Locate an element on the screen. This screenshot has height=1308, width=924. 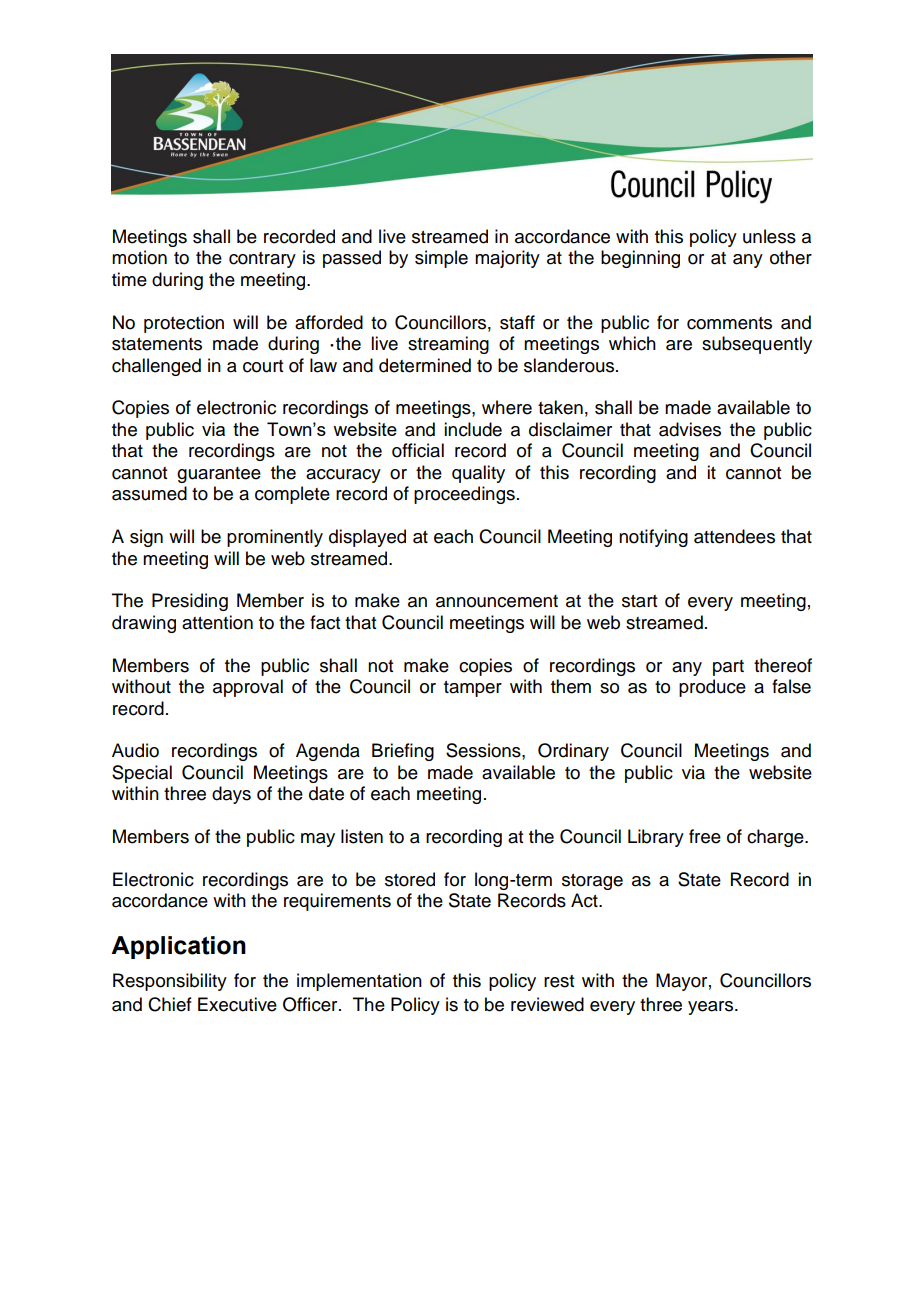
contrary is located at coordinates (262, 260).
